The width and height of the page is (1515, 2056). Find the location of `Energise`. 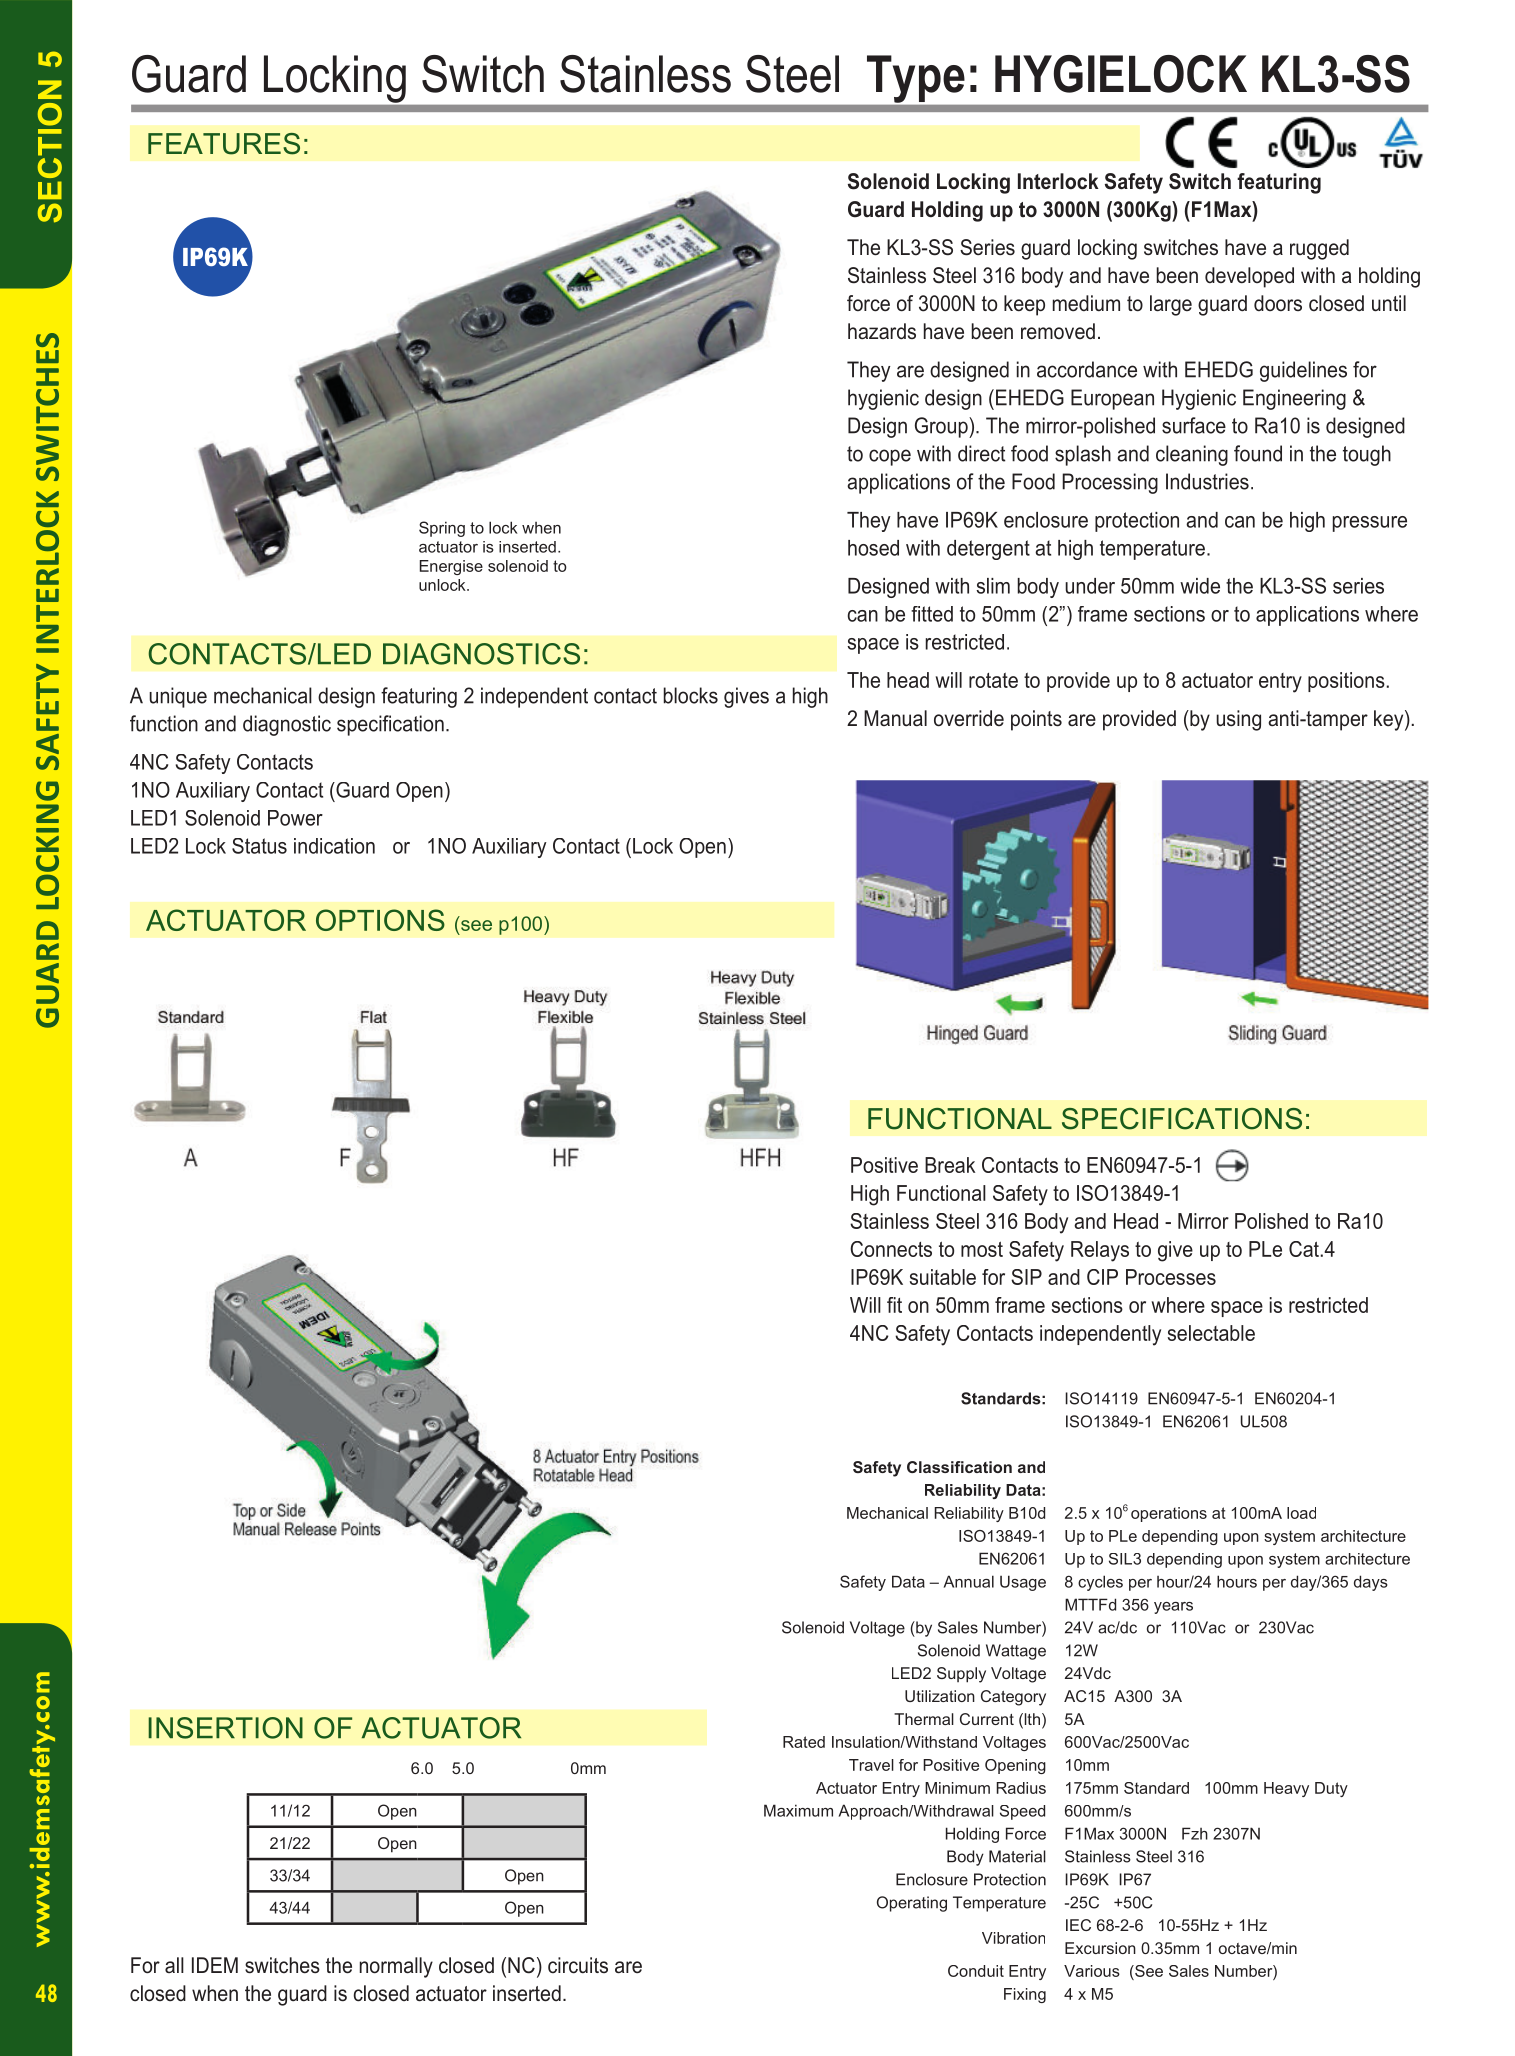

Energise is located at coordinates (451, 567).
